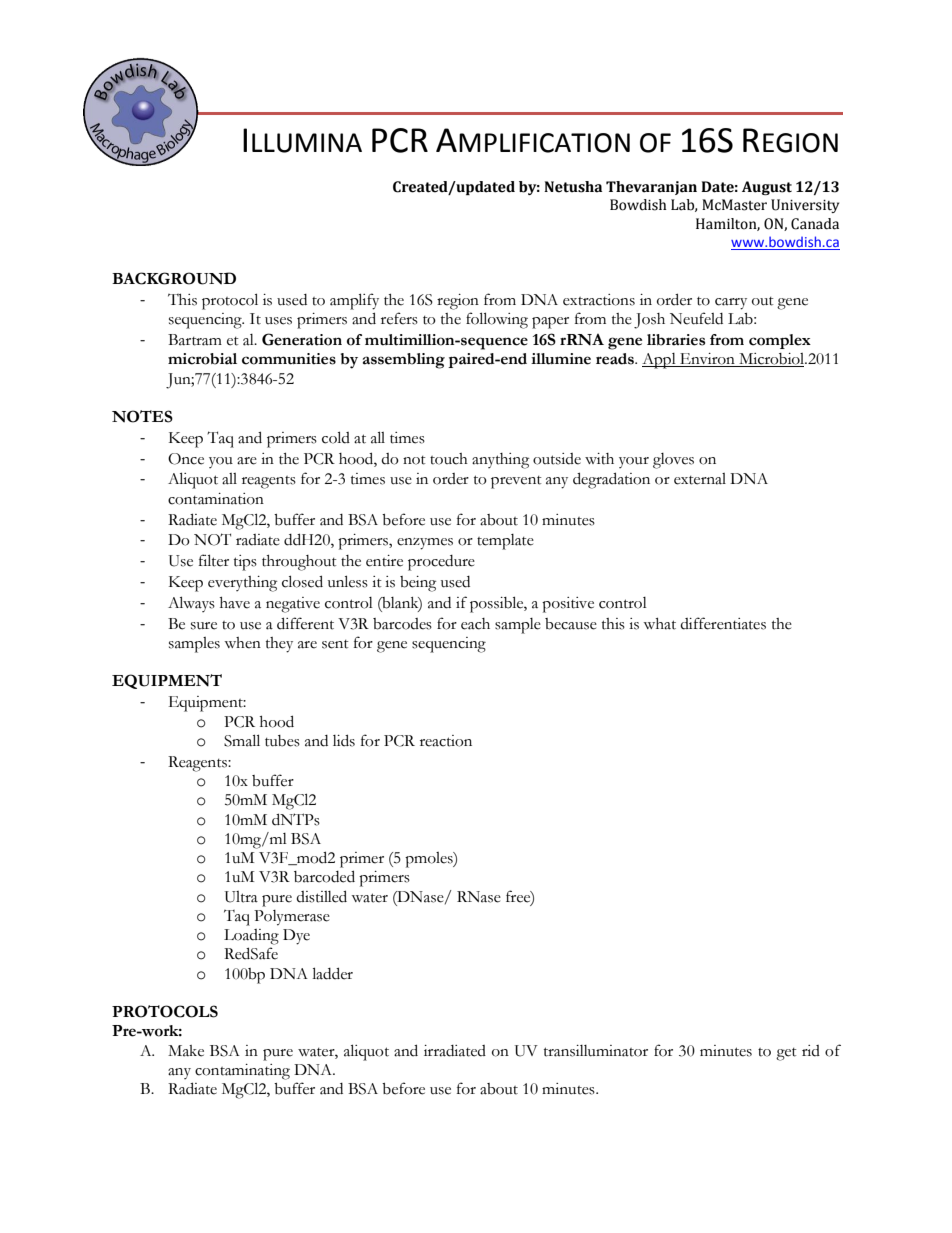  Describe the element at coordinates (186, 1051) in the image. I see `Make` at that location.
